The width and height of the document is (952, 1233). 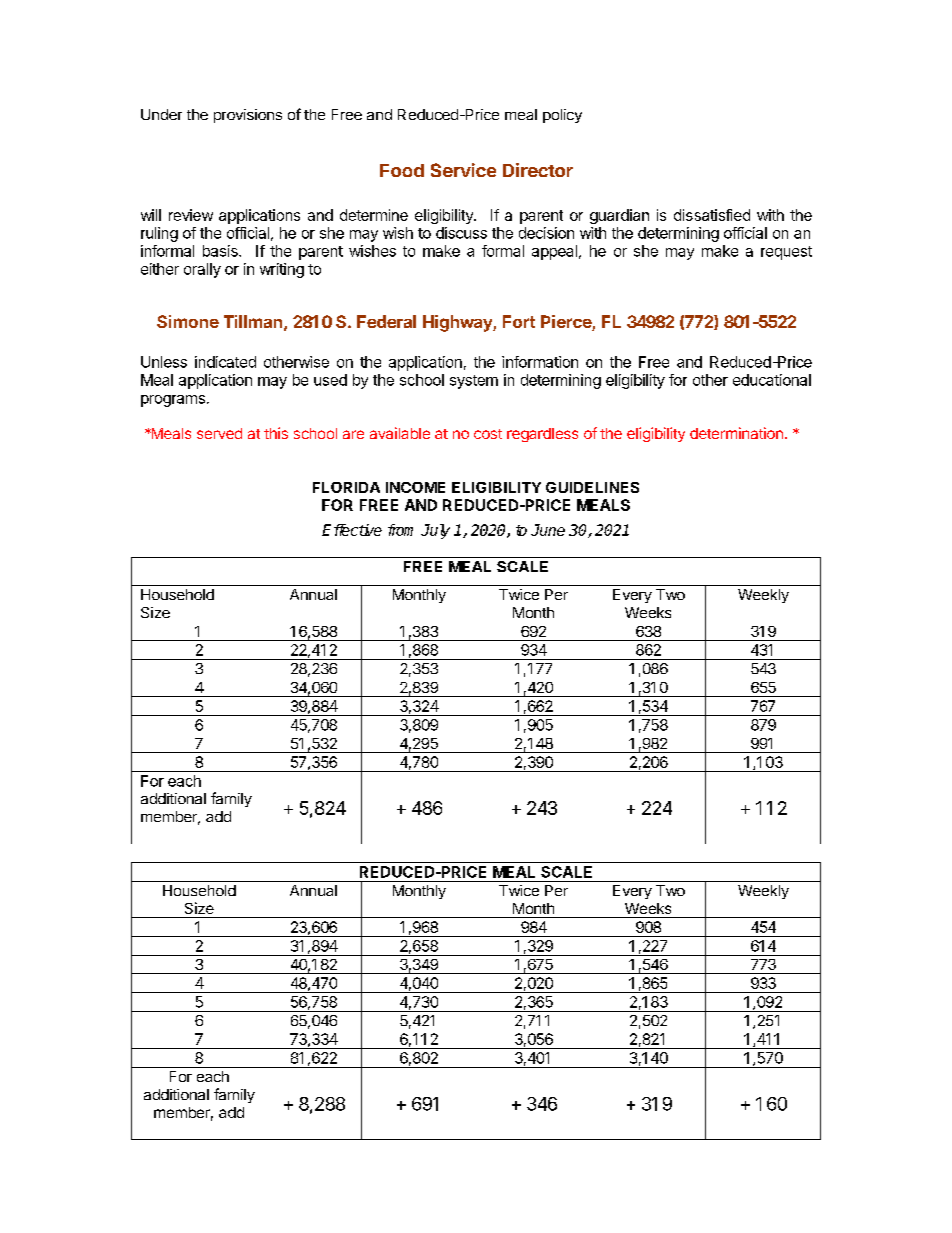 What do you see at coordinates (435, 531) in the document?
I see `July` at bounding box center [435, 531].
